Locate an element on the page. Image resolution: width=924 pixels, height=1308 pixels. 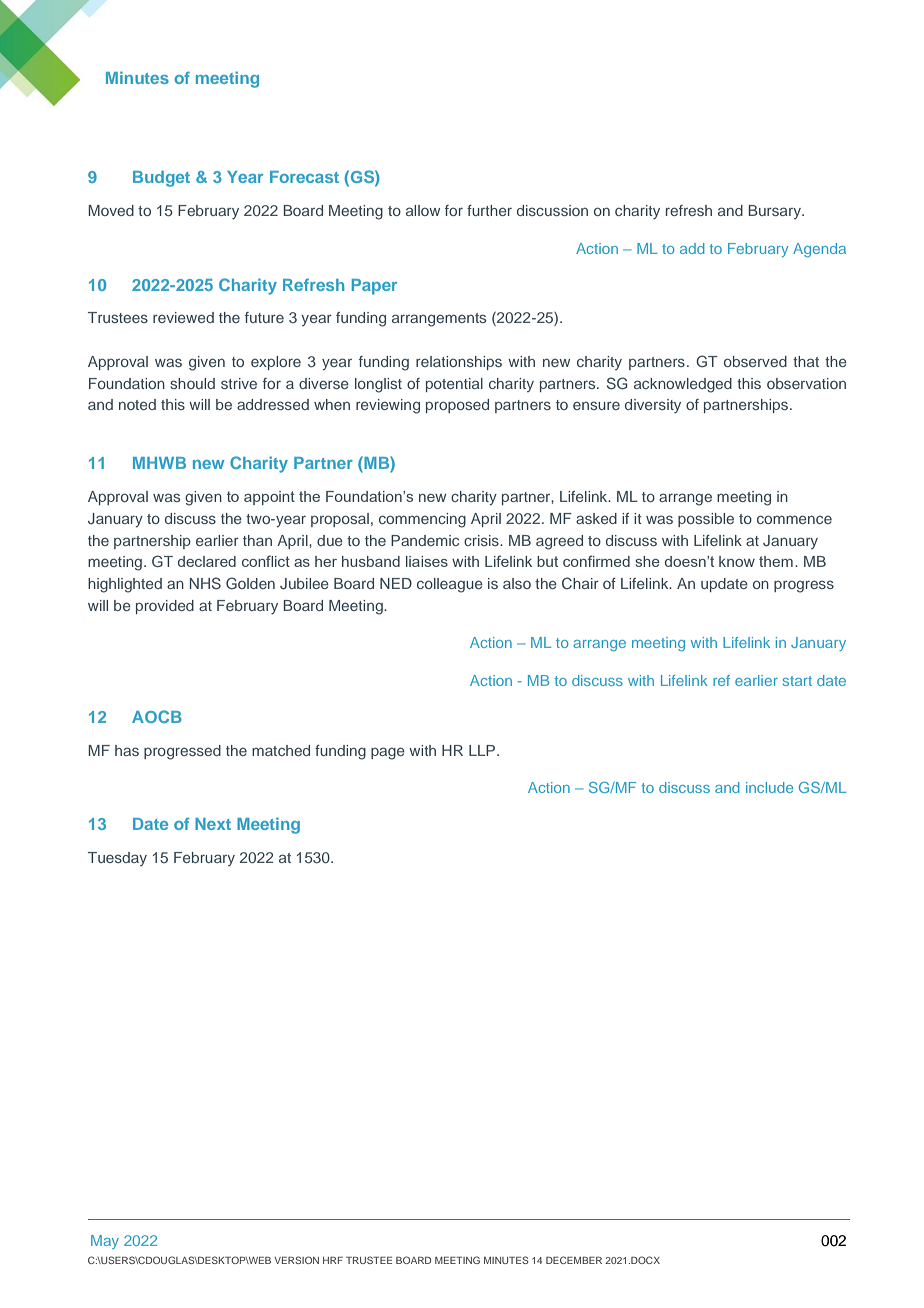
Bursary is located at coordinates (775, 212).
